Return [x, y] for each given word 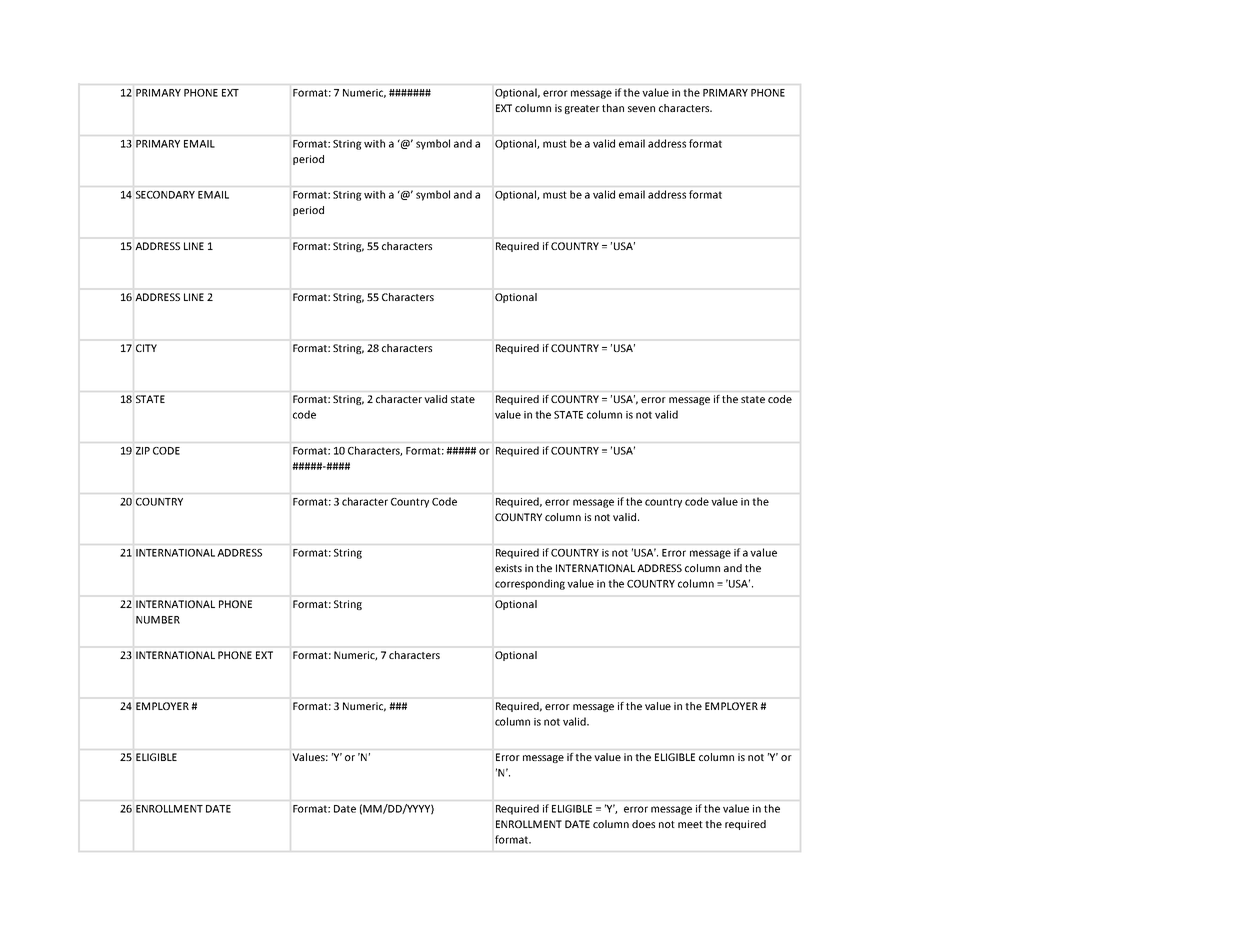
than [613, 108]
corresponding [530, 584]
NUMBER [158, 620]
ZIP [143, 451]
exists [508, 568]
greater [582, 109]
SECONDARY [165, 195]
